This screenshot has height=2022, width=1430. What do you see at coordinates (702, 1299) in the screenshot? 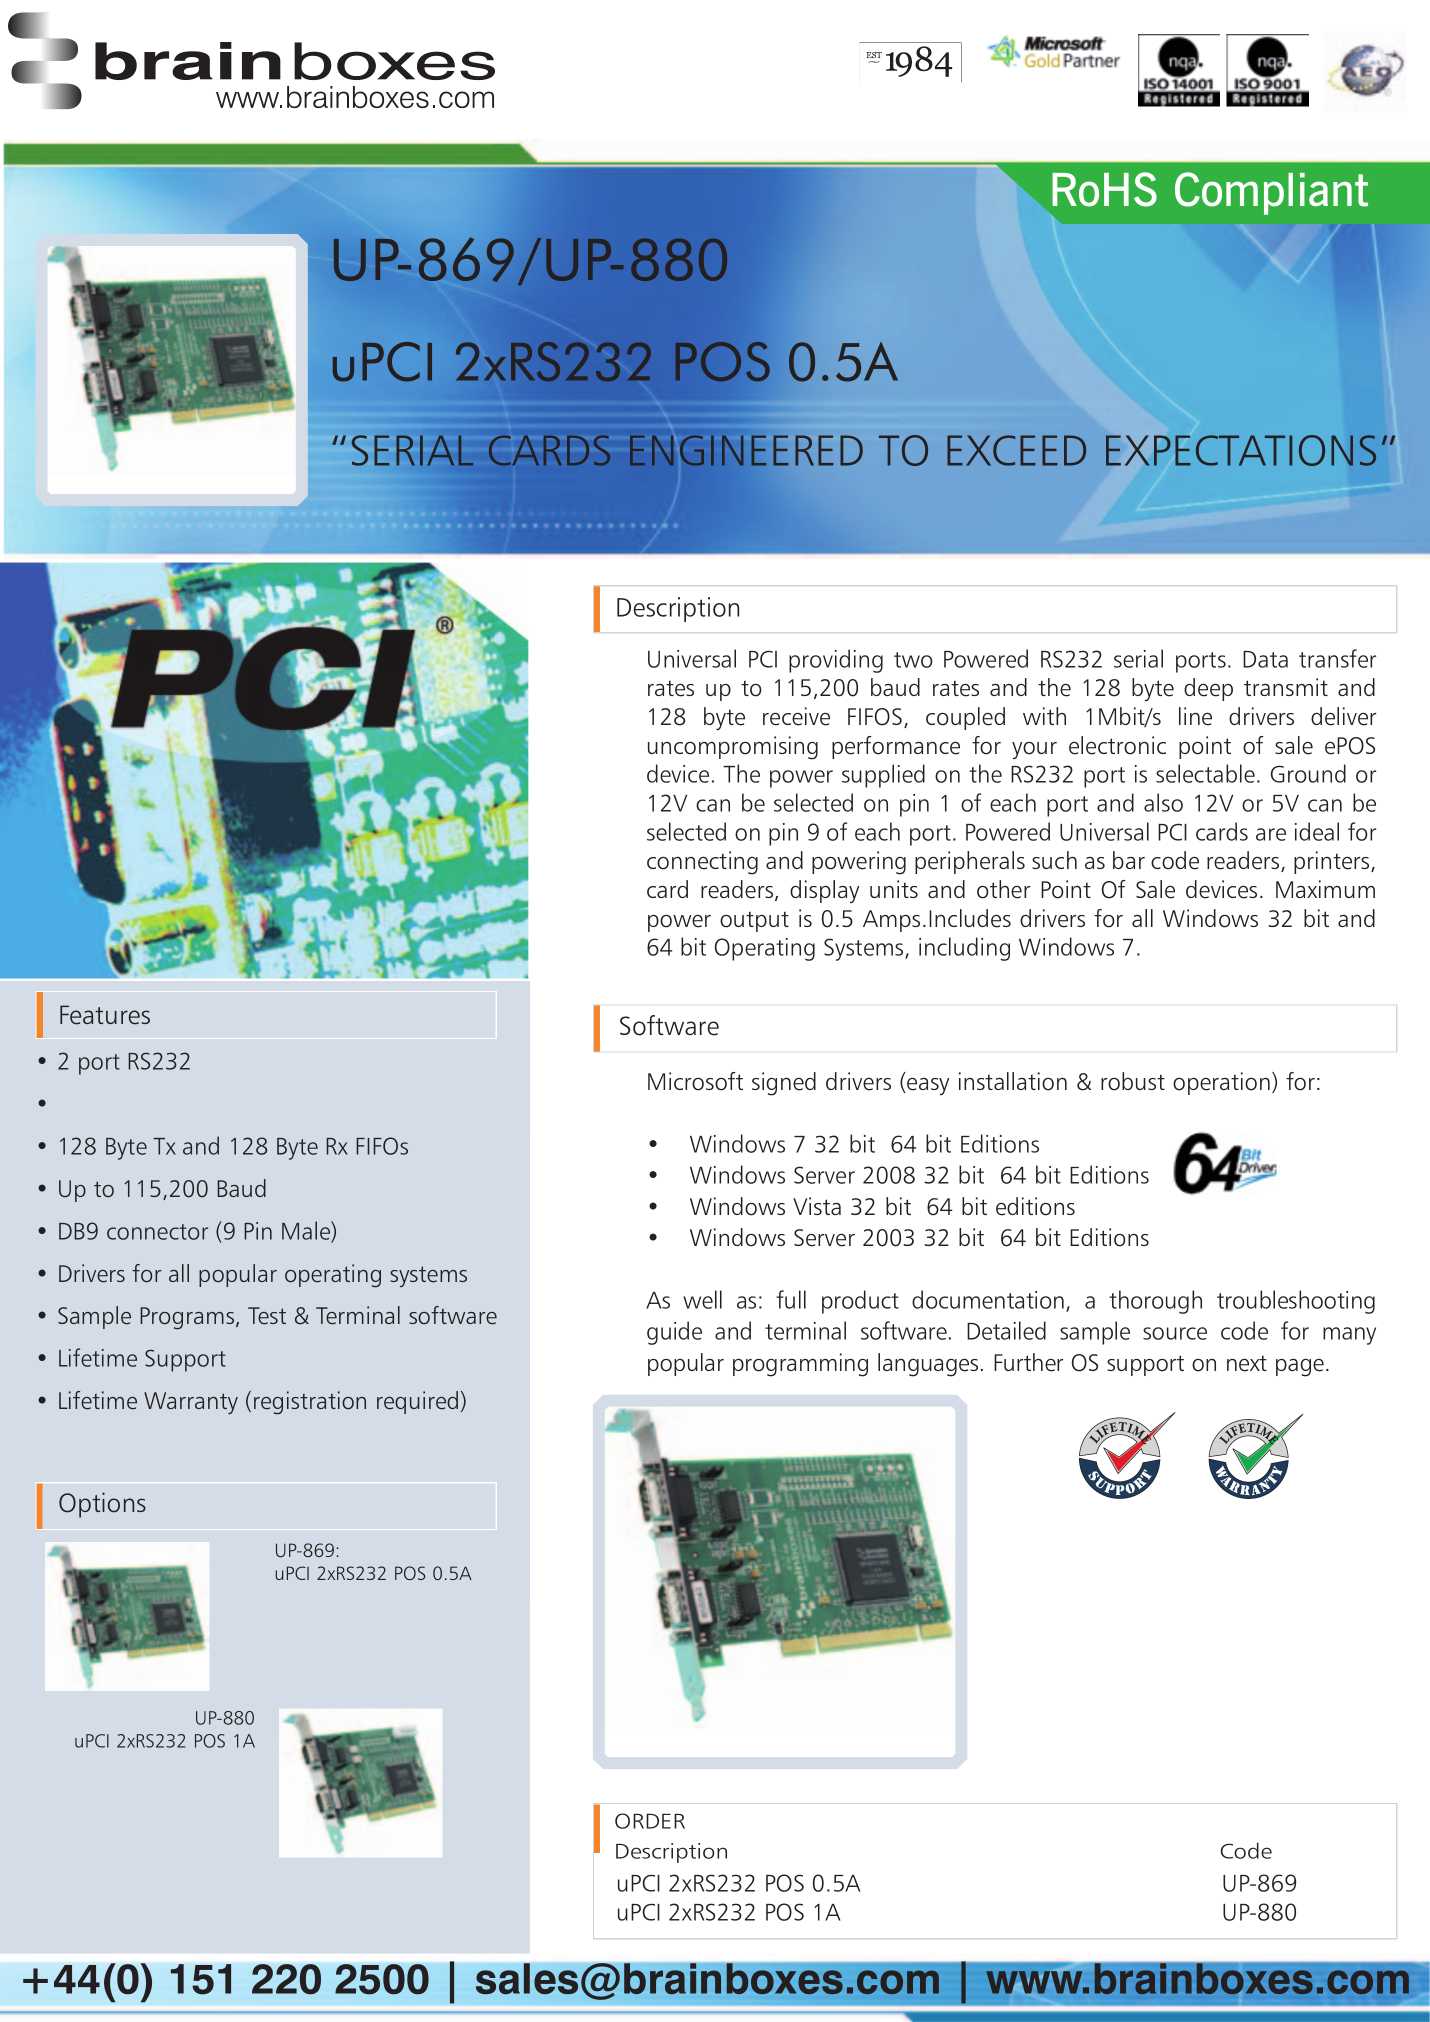
I see `well` at bounding box center [702, 1299].
